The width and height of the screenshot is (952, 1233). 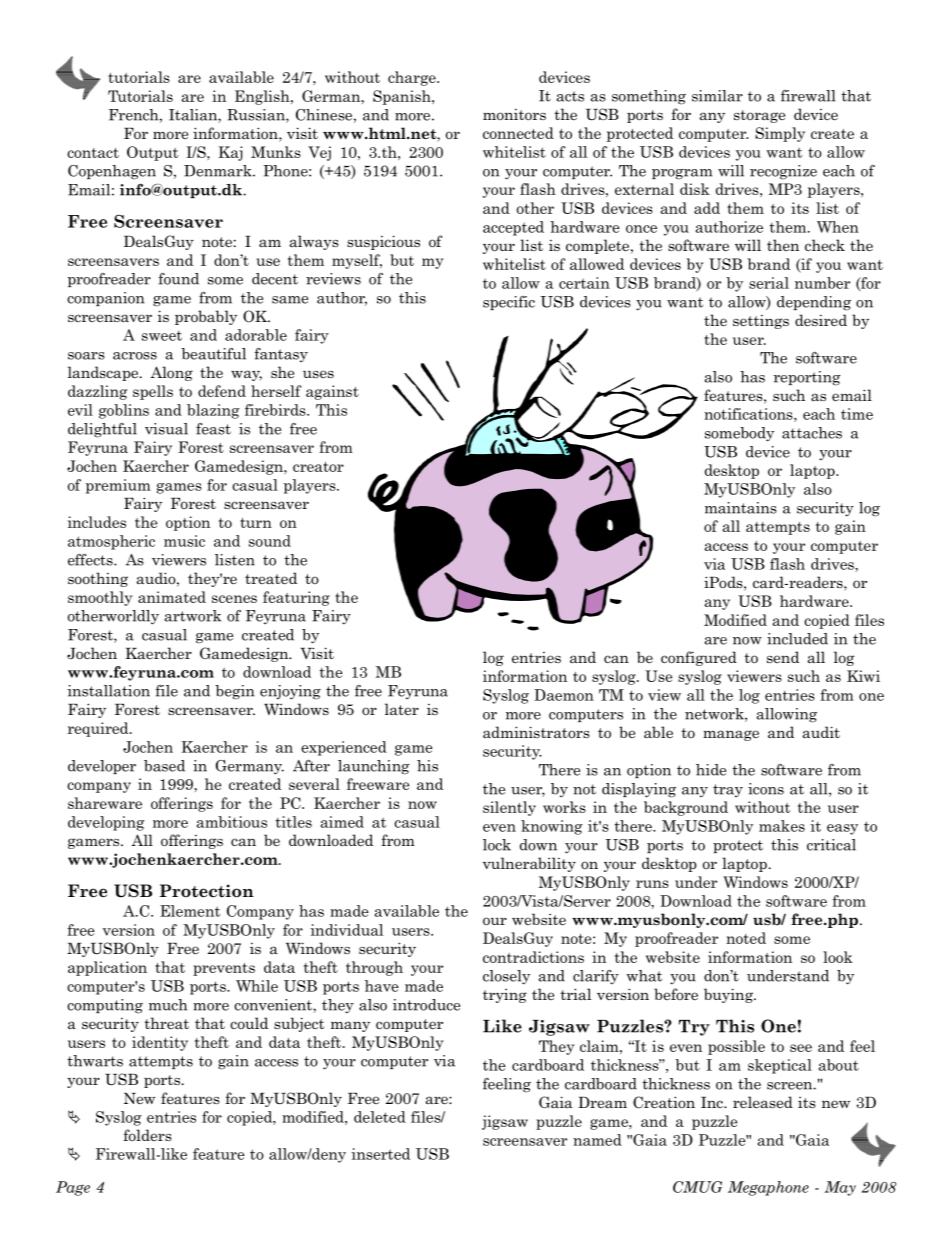 What do you see at coordinates (147, 1135) in the screenshot?
I see `folders` at bounding box center [147, 1135].
